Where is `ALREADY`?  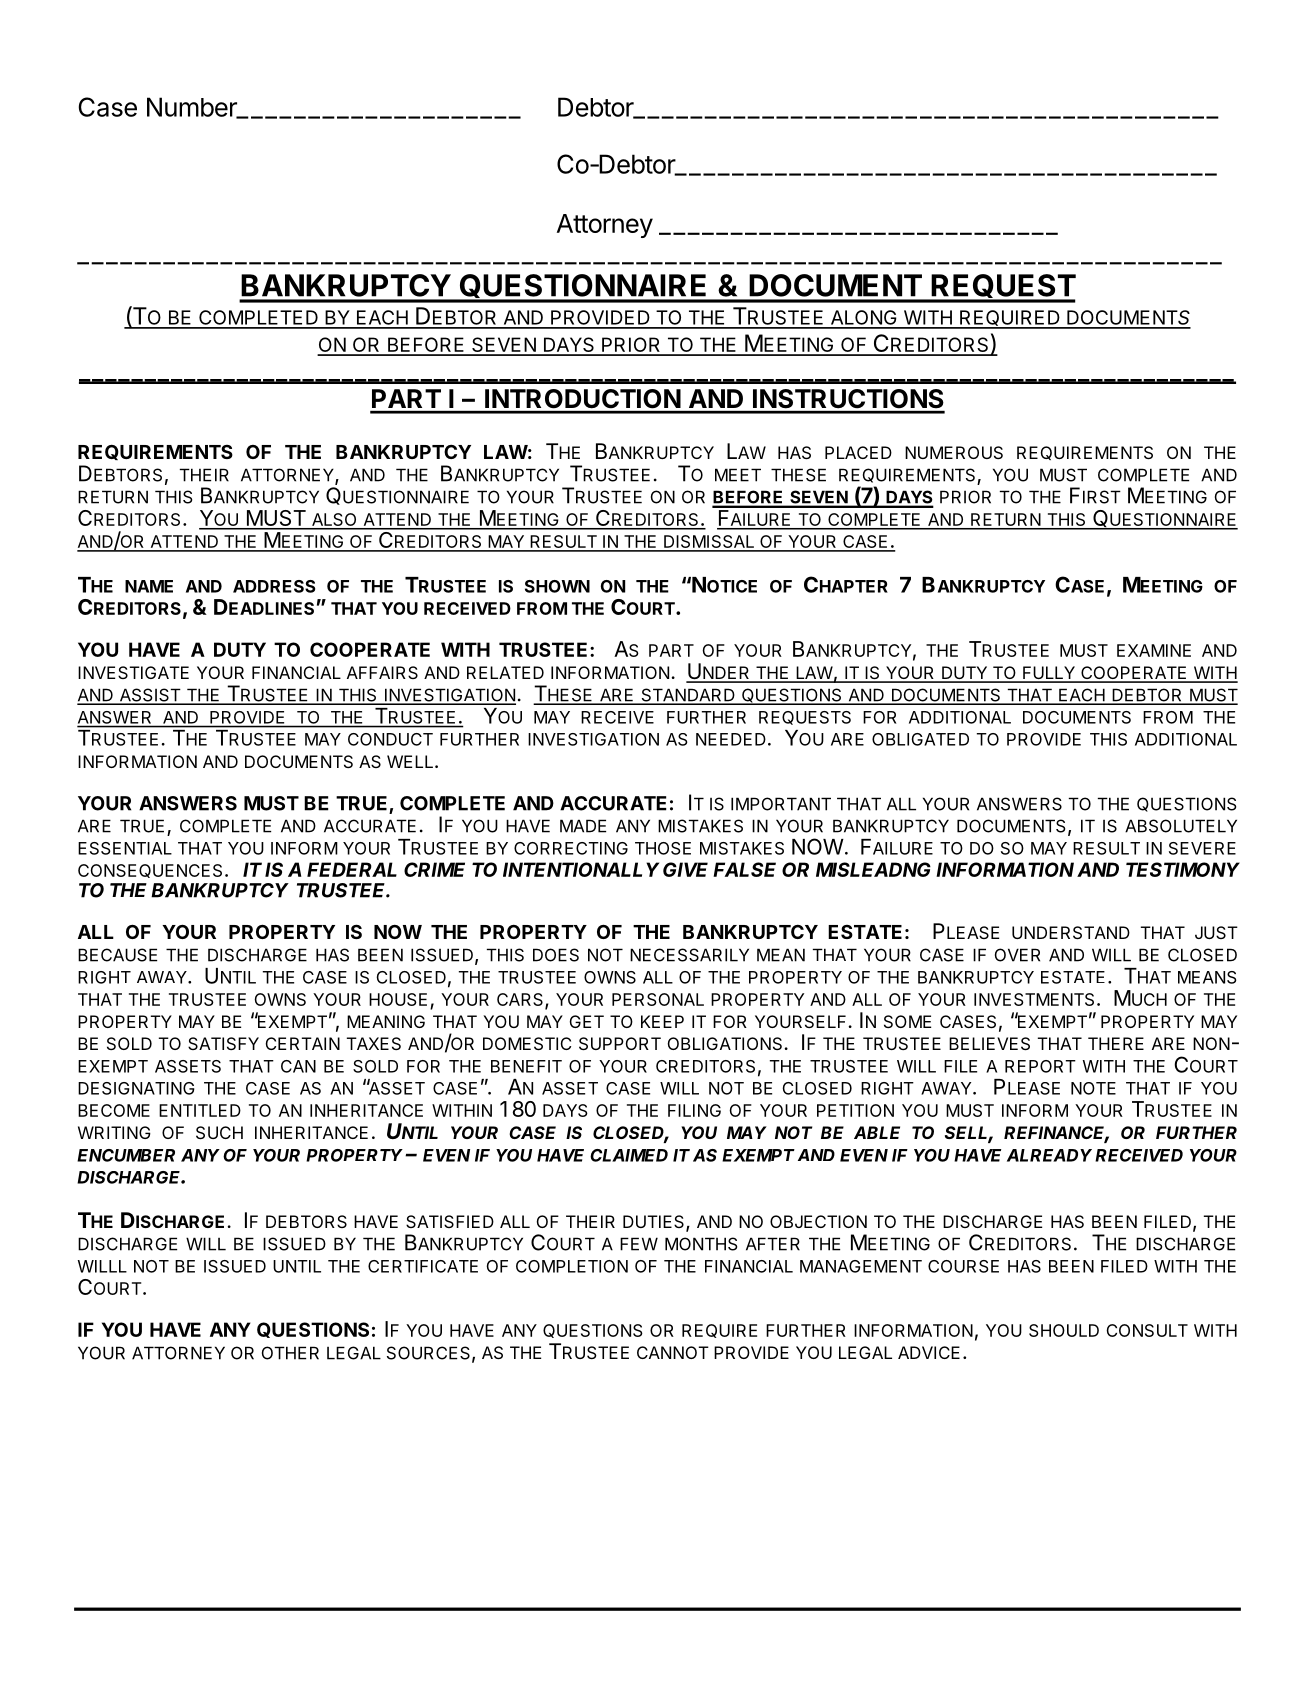
ALREADY is located at coordinates (1049, 1155).
